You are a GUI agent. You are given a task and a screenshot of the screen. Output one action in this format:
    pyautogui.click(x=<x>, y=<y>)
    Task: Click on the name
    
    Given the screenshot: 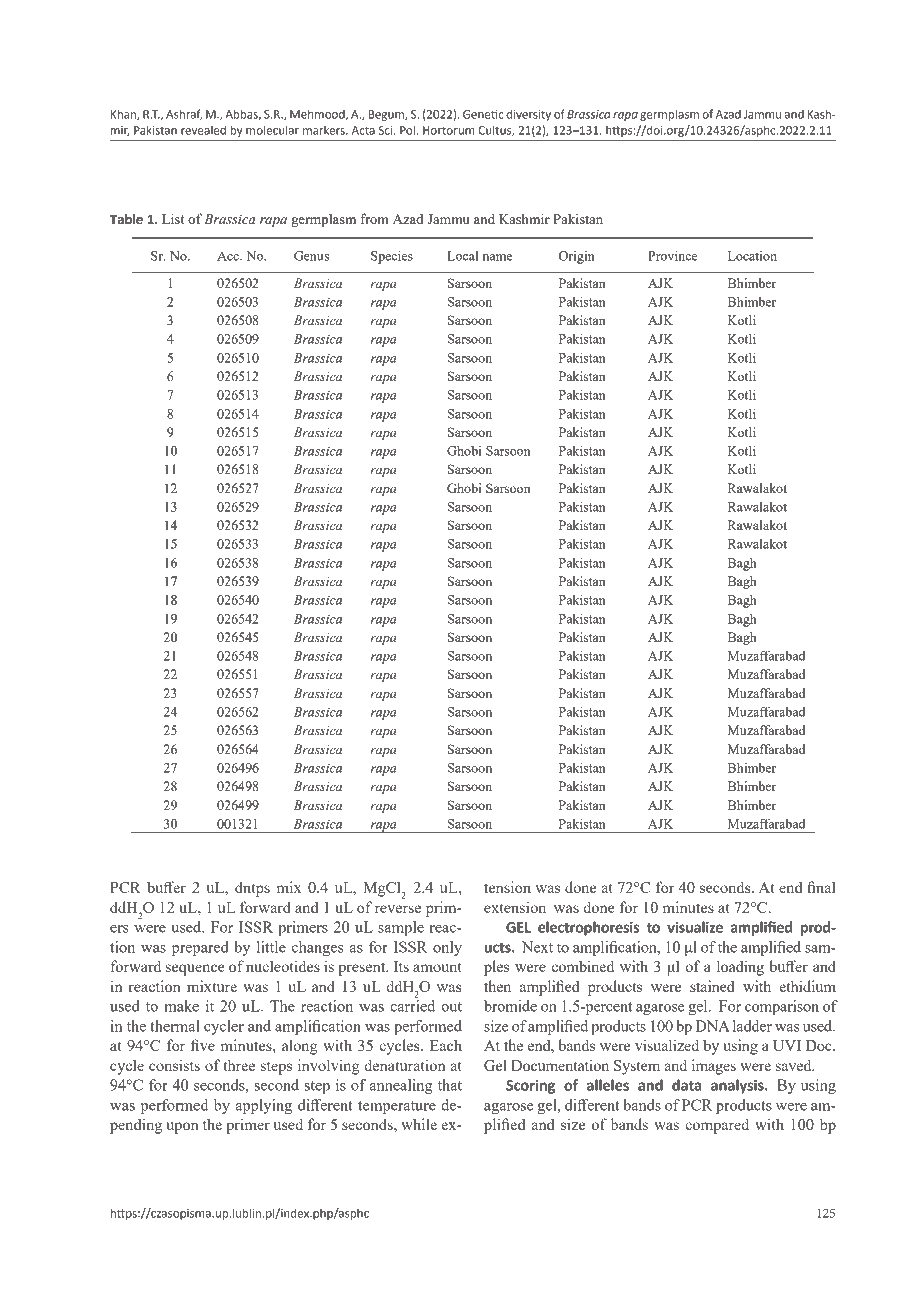 What is the action you would take?
    pyautogui.click(x=497, y=257)
